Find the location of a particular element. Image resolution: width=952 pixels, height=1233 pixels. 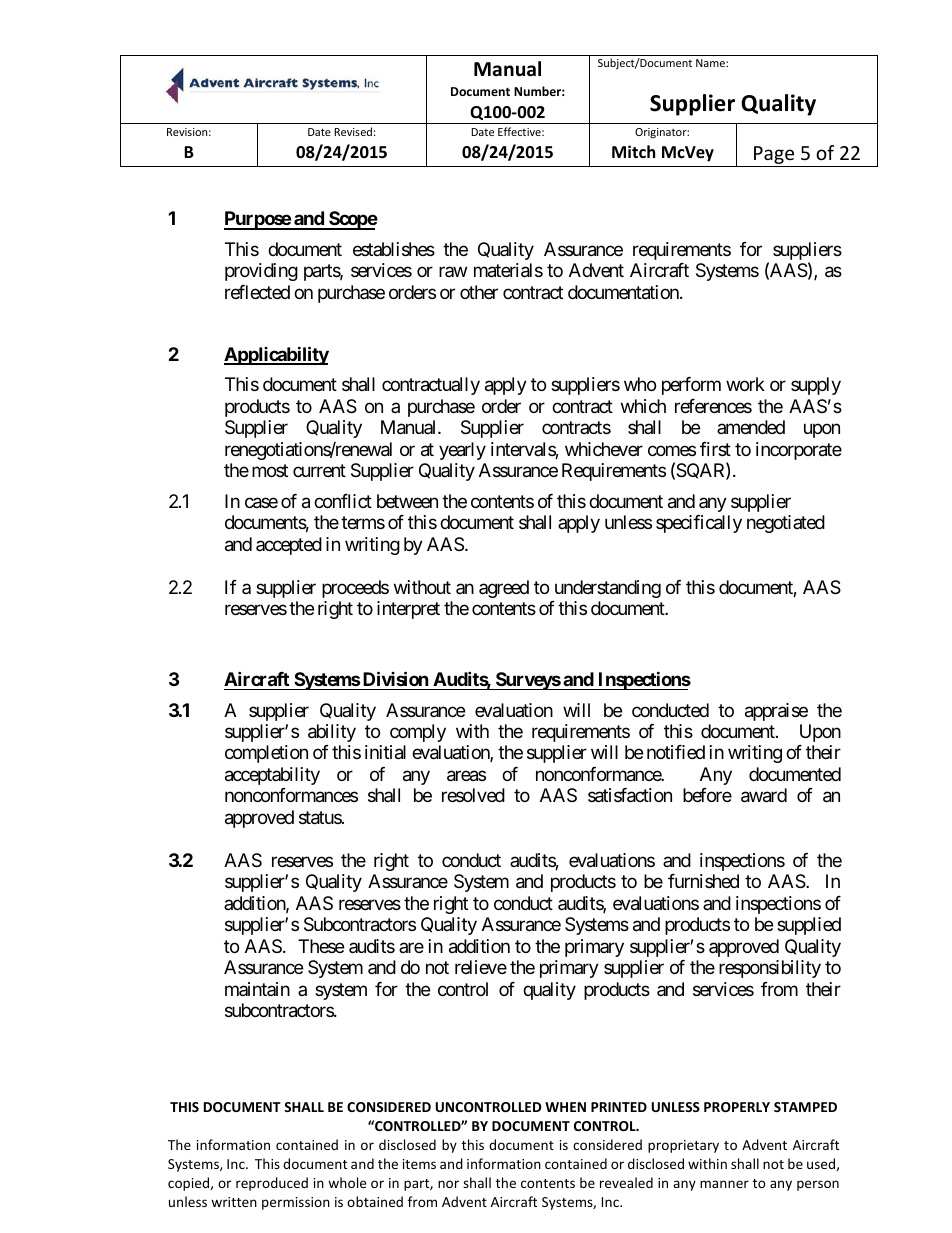

Scope is located at coordinates (352, 220).
